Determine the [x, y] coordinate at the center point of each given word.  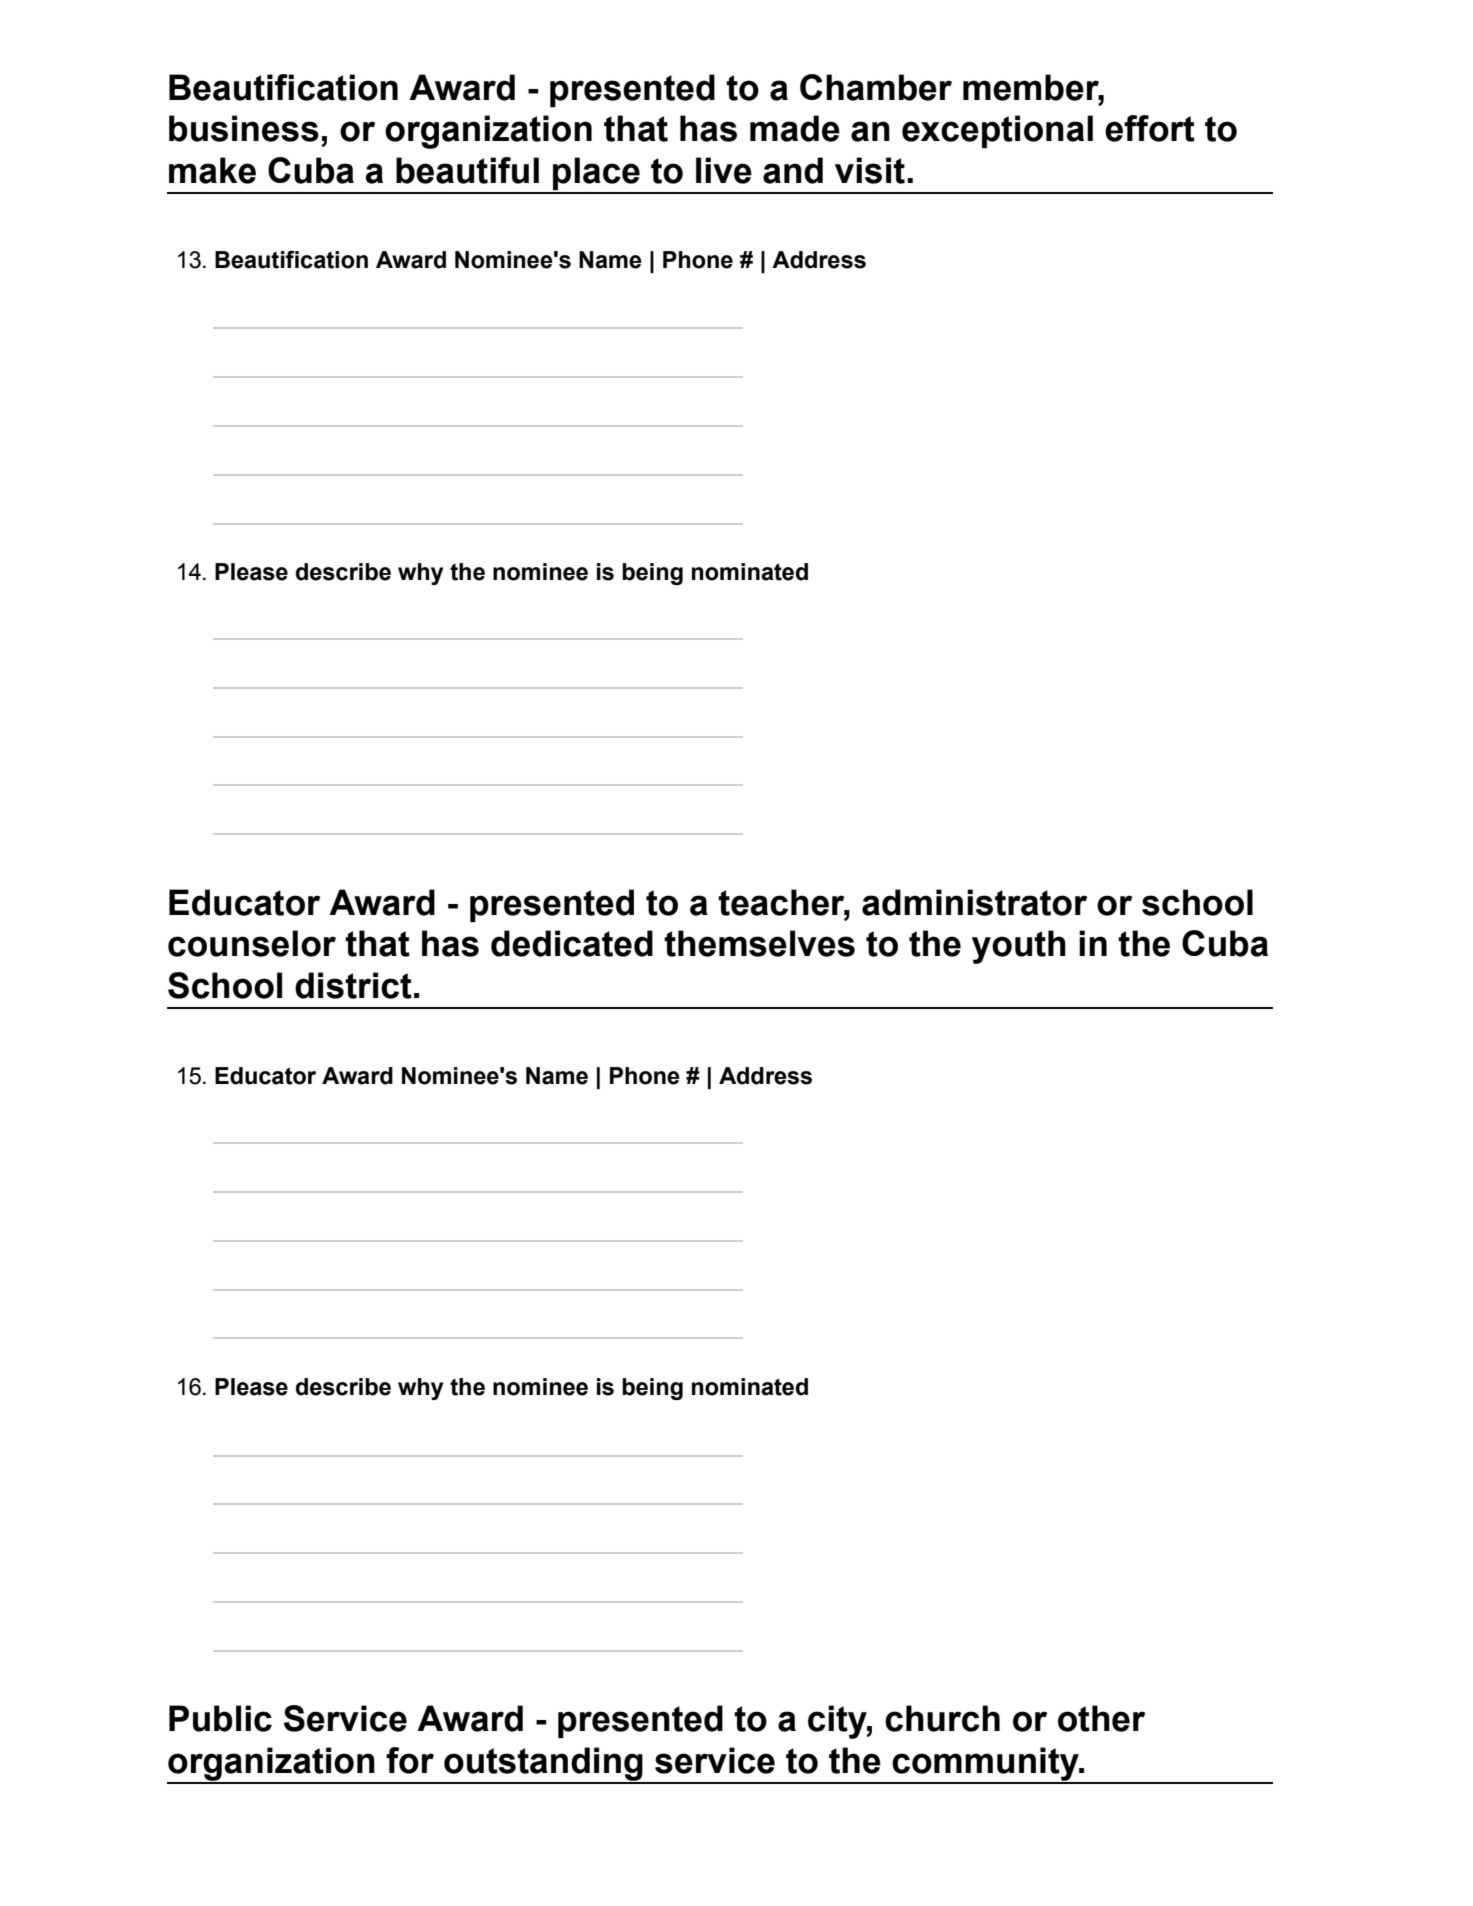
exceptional [997, 131]
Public [220, 1718]
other [1101, 1718]
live [724, 170]
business [244, 128]
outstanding [543, 1765]
